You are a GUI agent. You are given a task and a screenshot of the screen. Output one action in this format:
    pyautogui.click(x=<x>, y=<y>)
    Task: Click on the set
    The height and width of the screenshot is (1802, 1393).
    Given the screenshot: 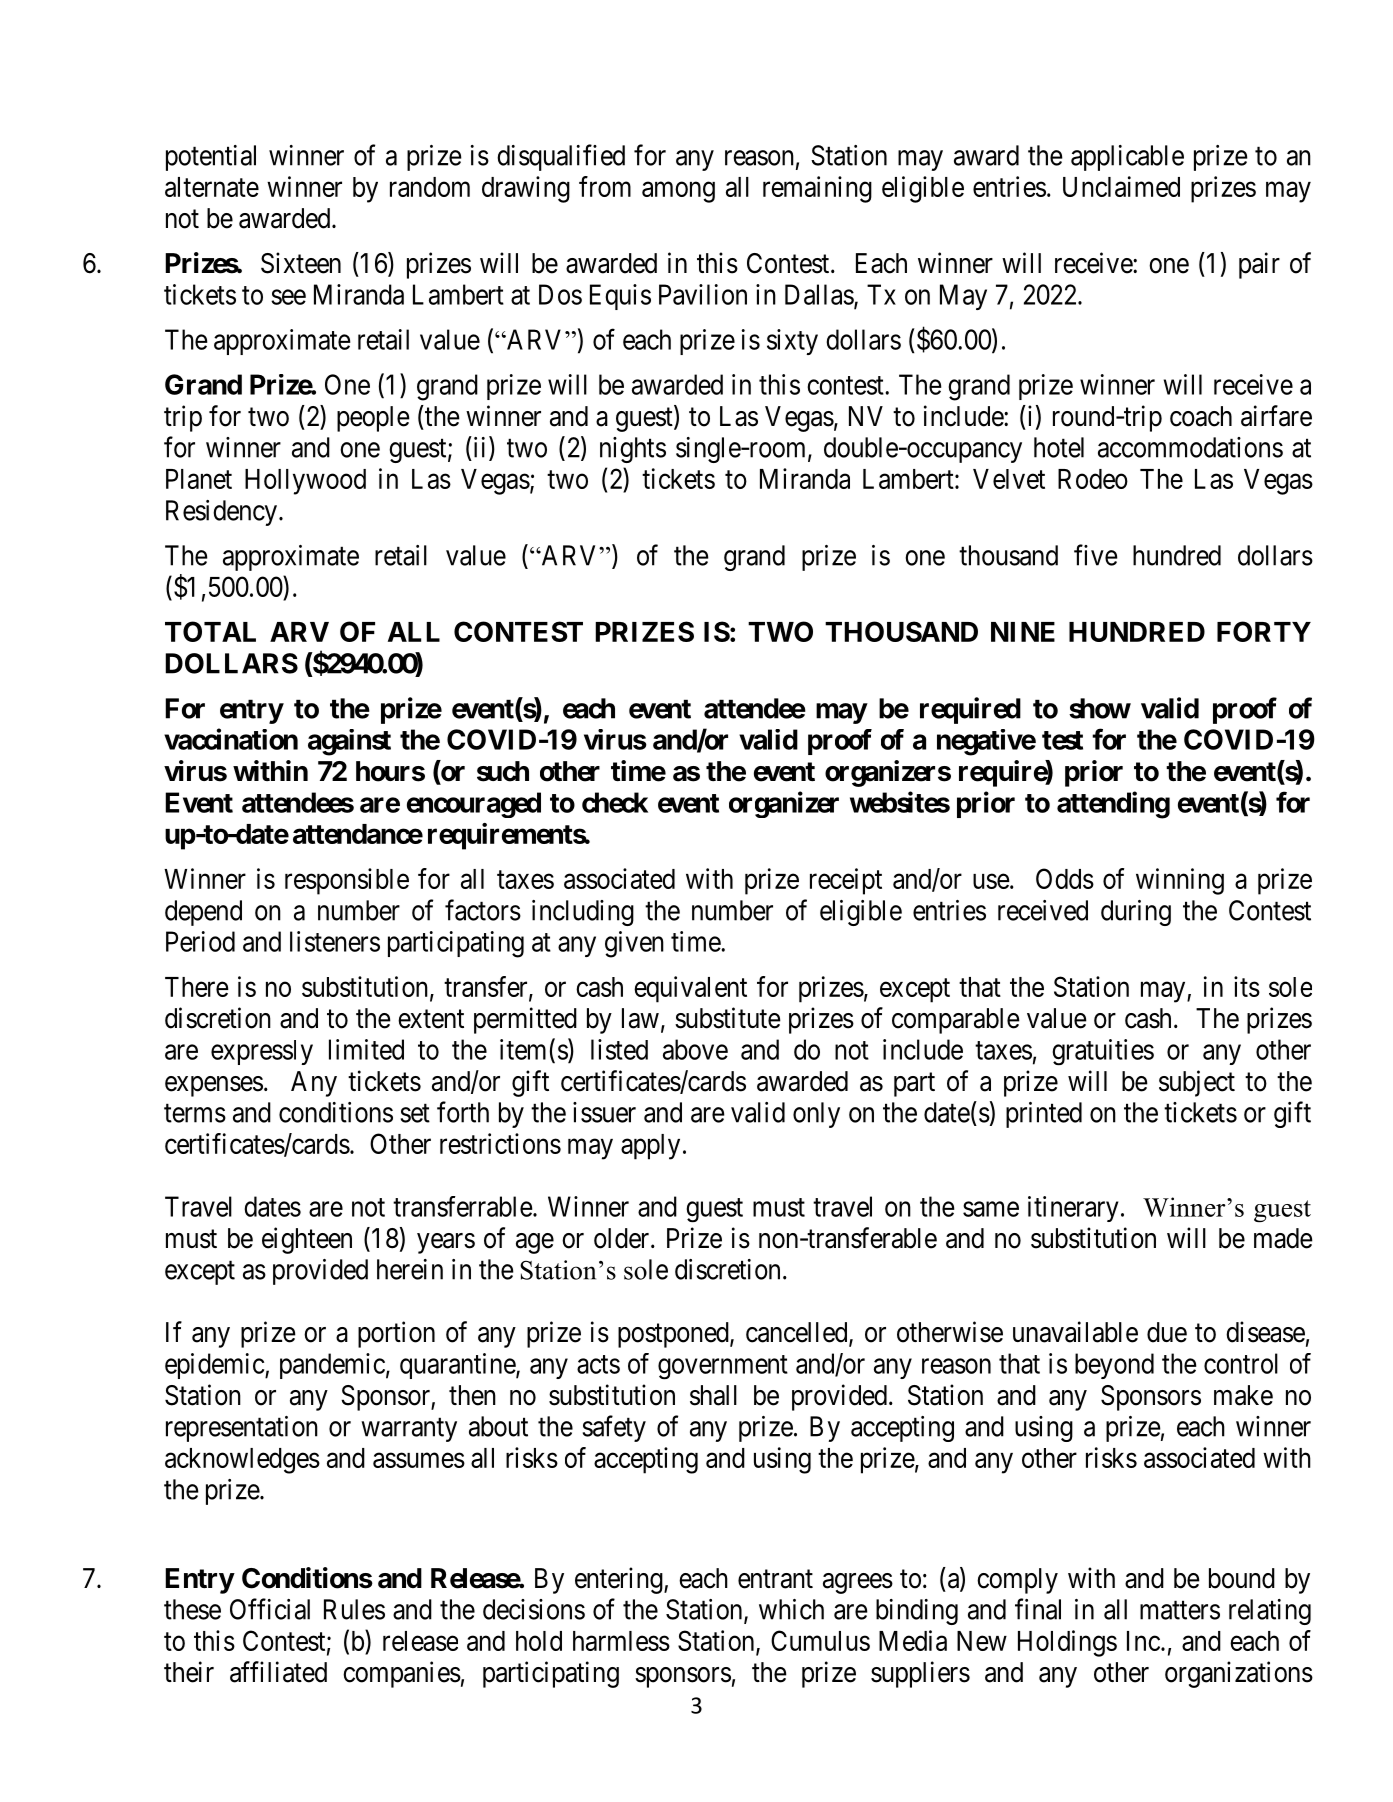 What is the action you would take?
    pyautogui.click(x=415, y=1113)
